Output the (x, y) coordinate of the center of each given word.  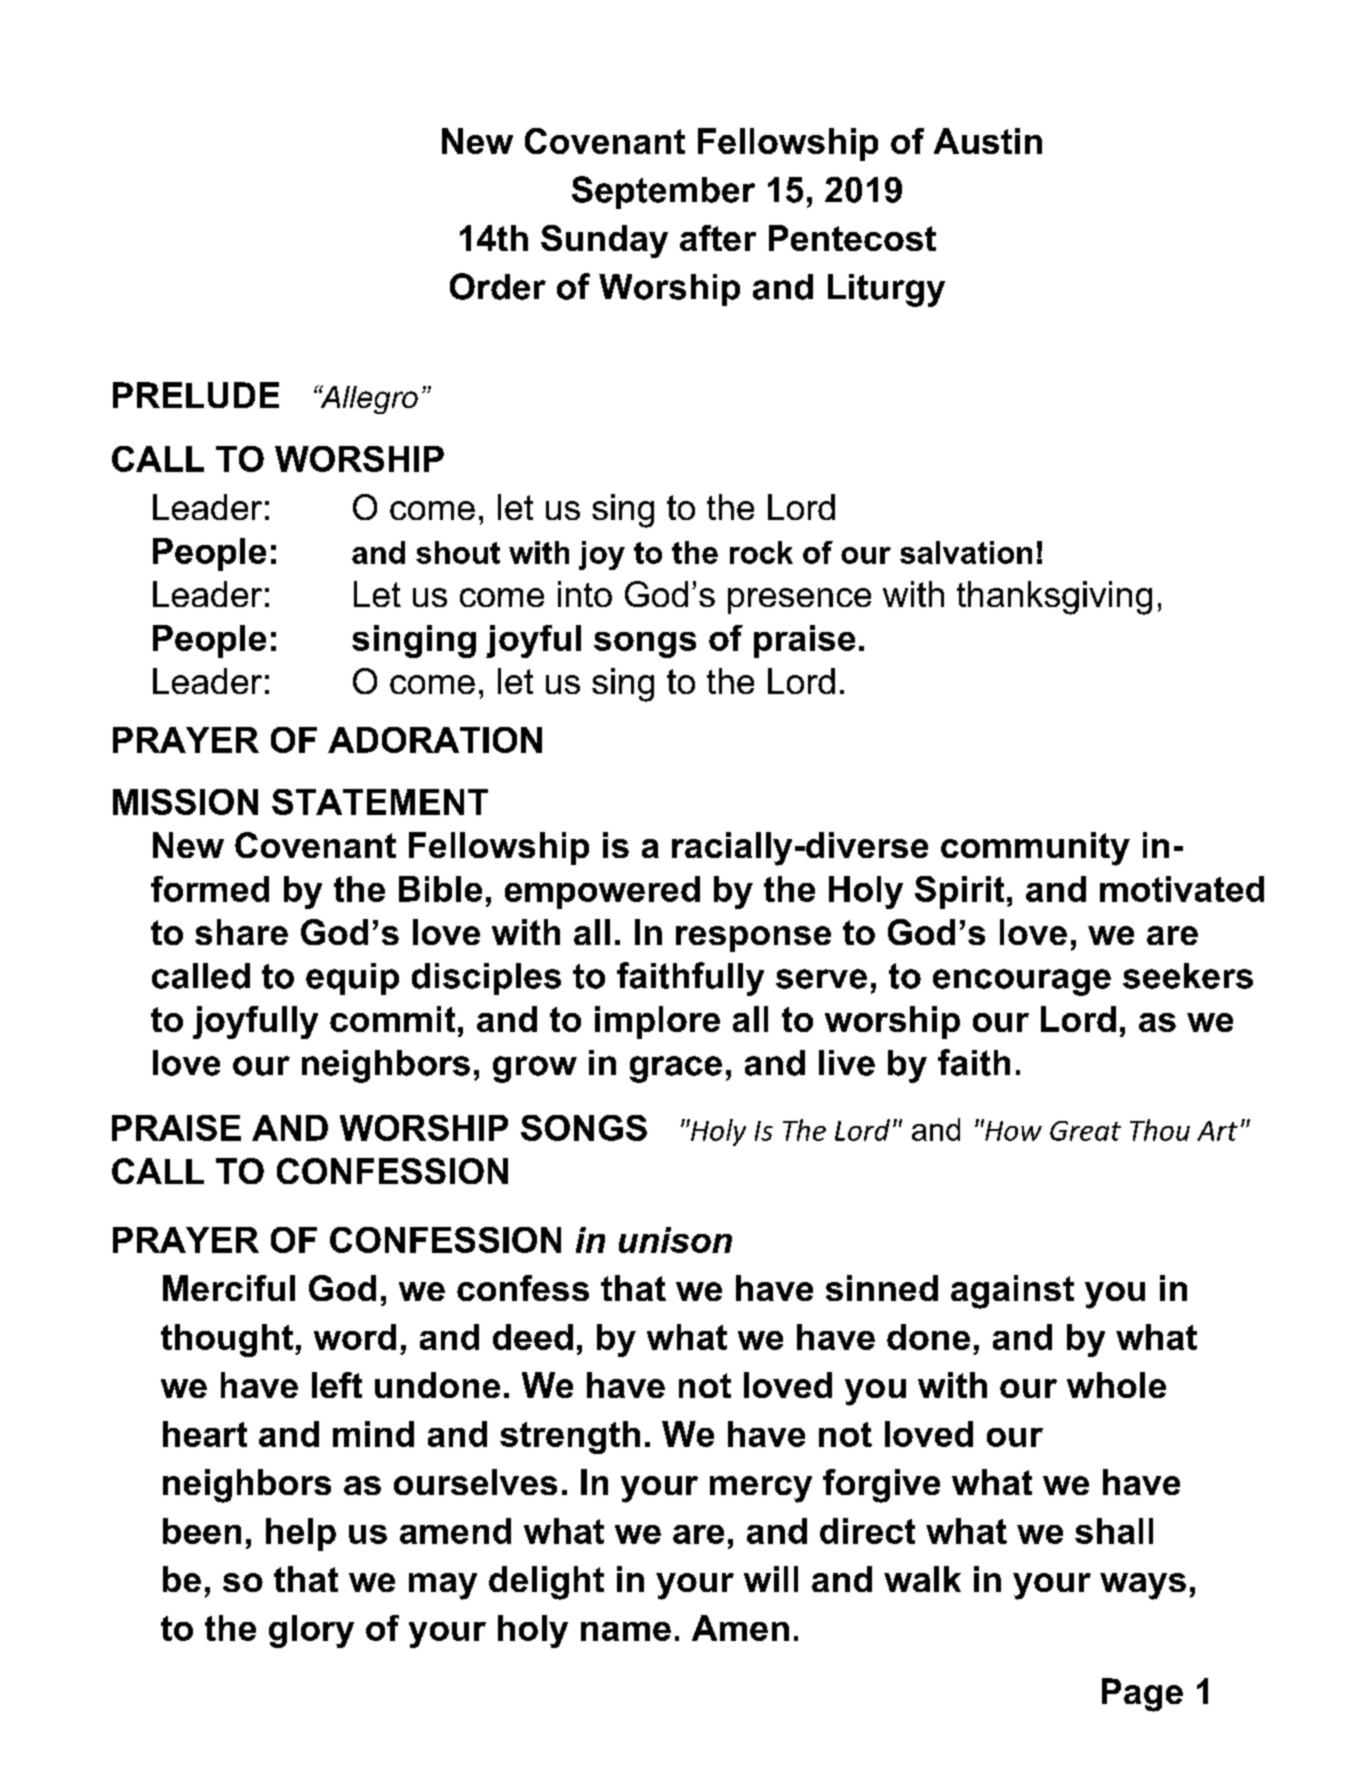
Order (498, 286)
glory (311, 1631)
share (241, 932)
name (626, 1631)
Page (1142, 1695)
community (1035, 849)
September (663, 192)
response (753, 939)
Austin (988, 141)
